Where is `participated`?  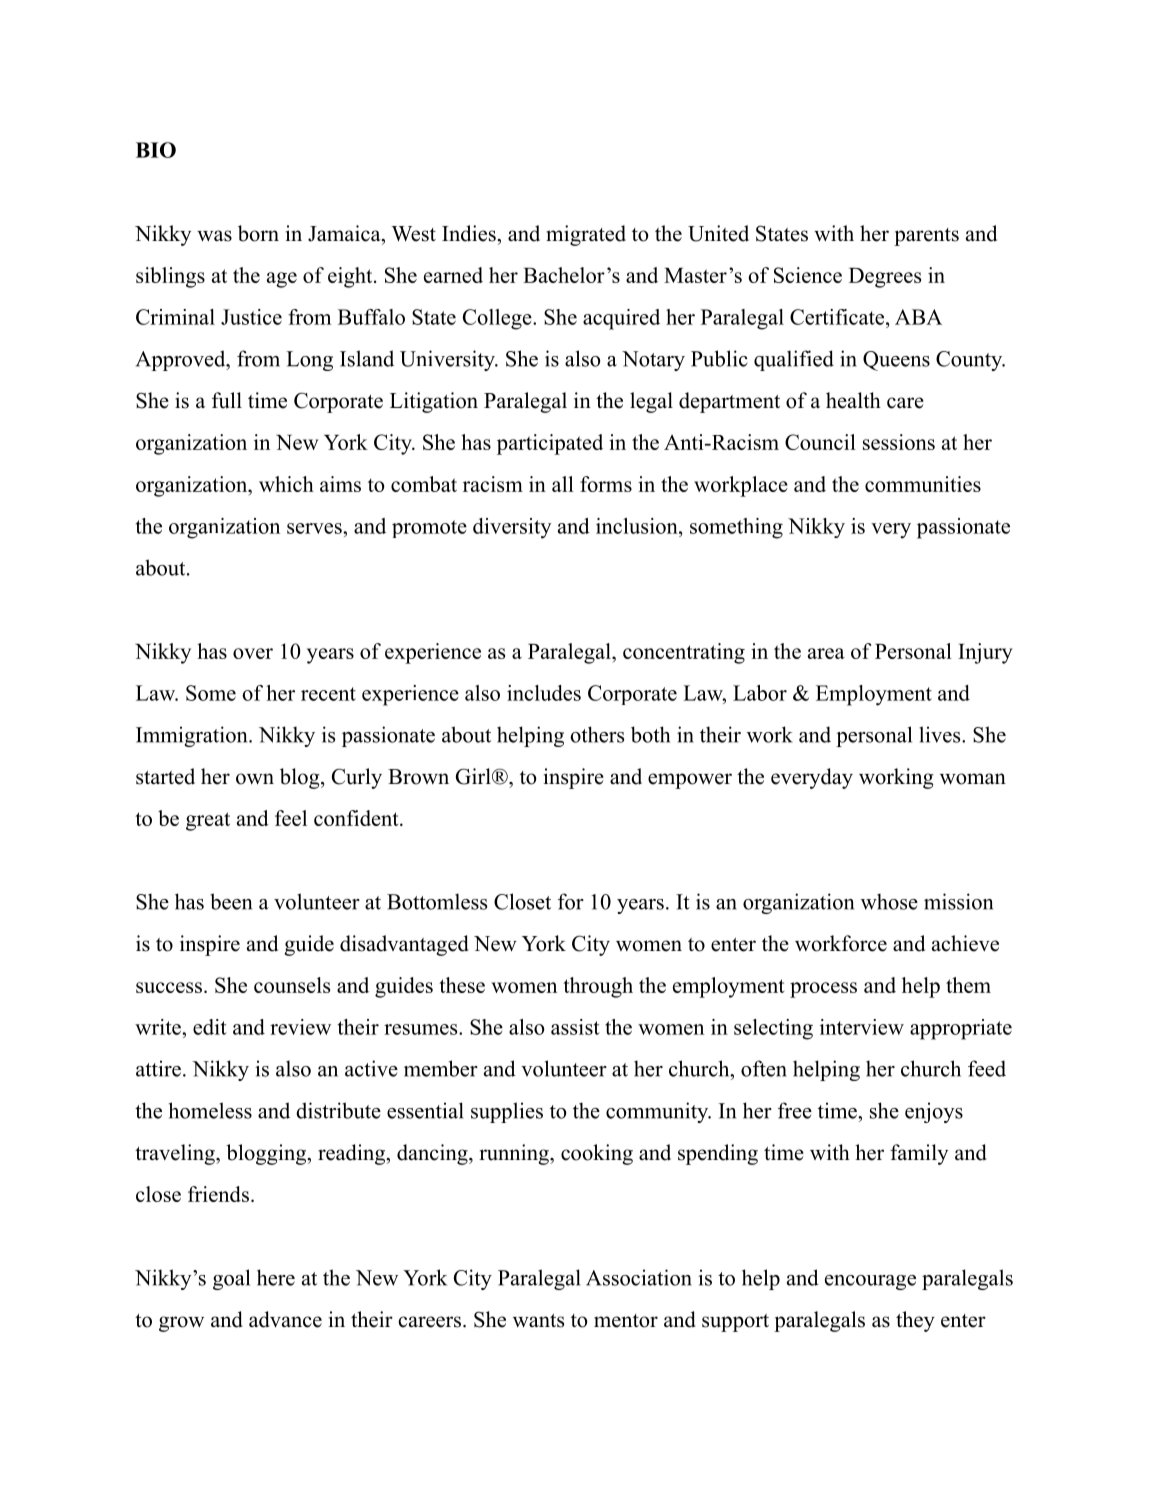
participated is located at coordinates (550, 444).
